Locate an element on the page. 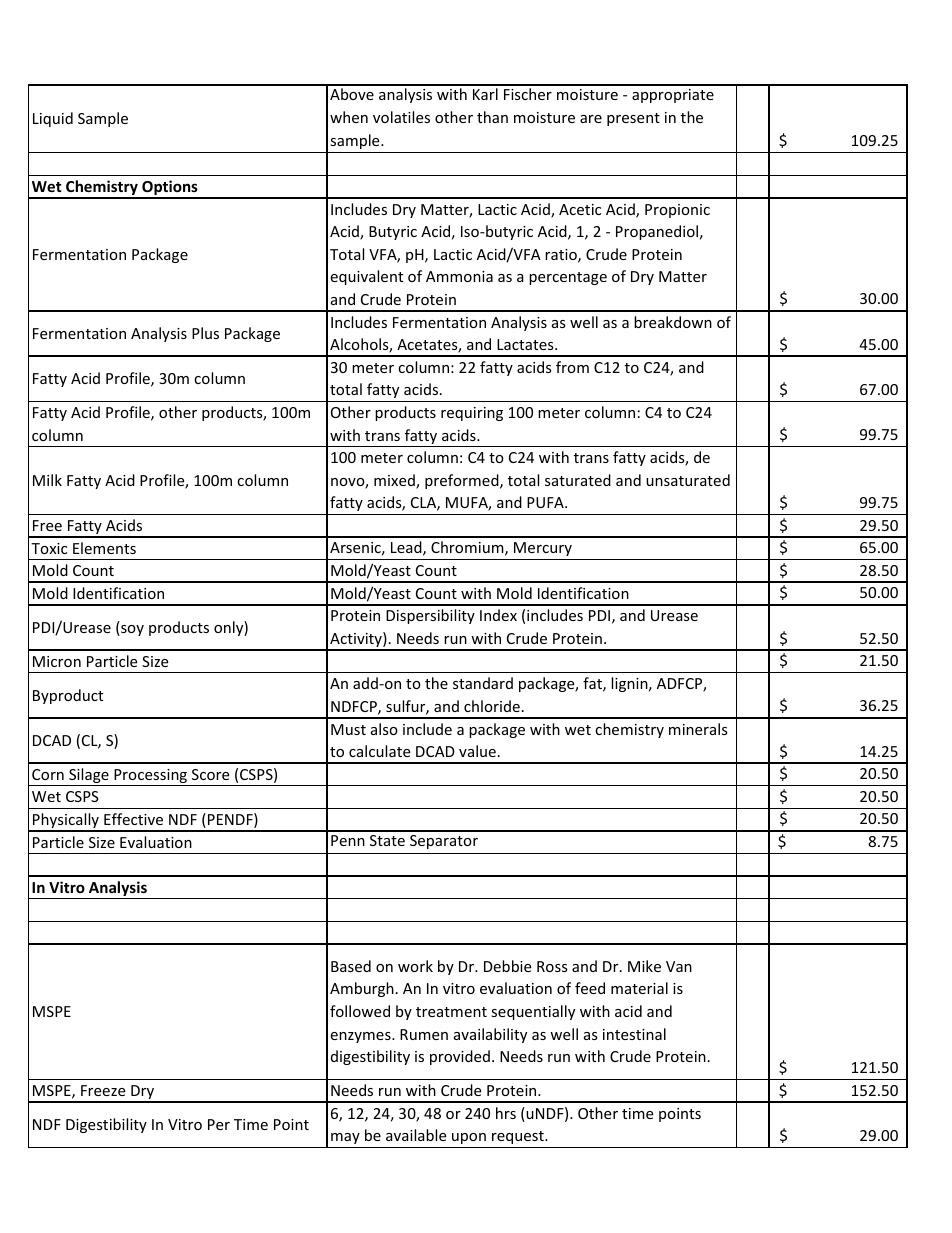 This image has width=952, height=1233. soy is located at coordinates (131, 630).
